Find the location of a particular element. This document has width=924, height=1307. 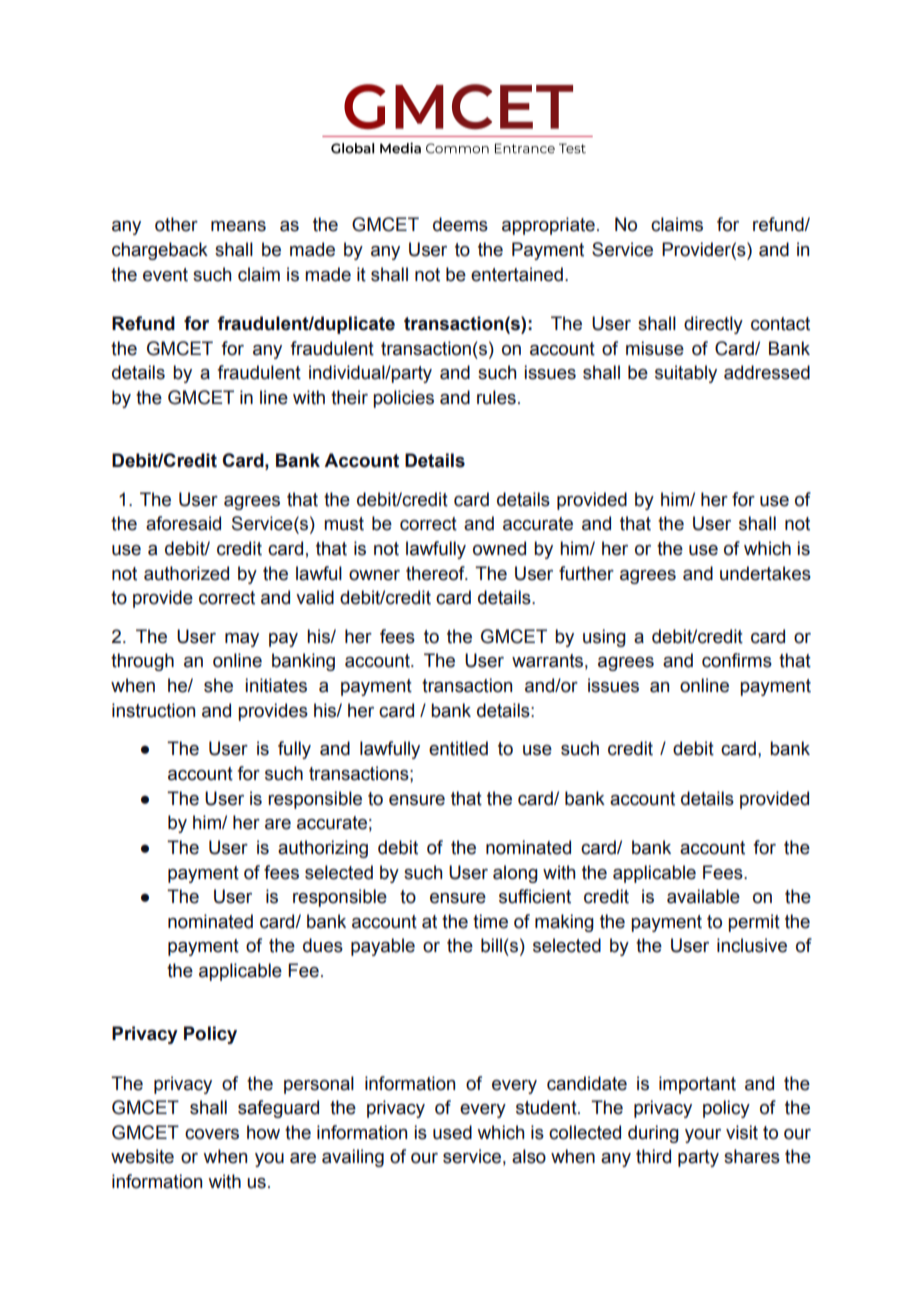

aforesaid is located at coordinates (183, 523).
